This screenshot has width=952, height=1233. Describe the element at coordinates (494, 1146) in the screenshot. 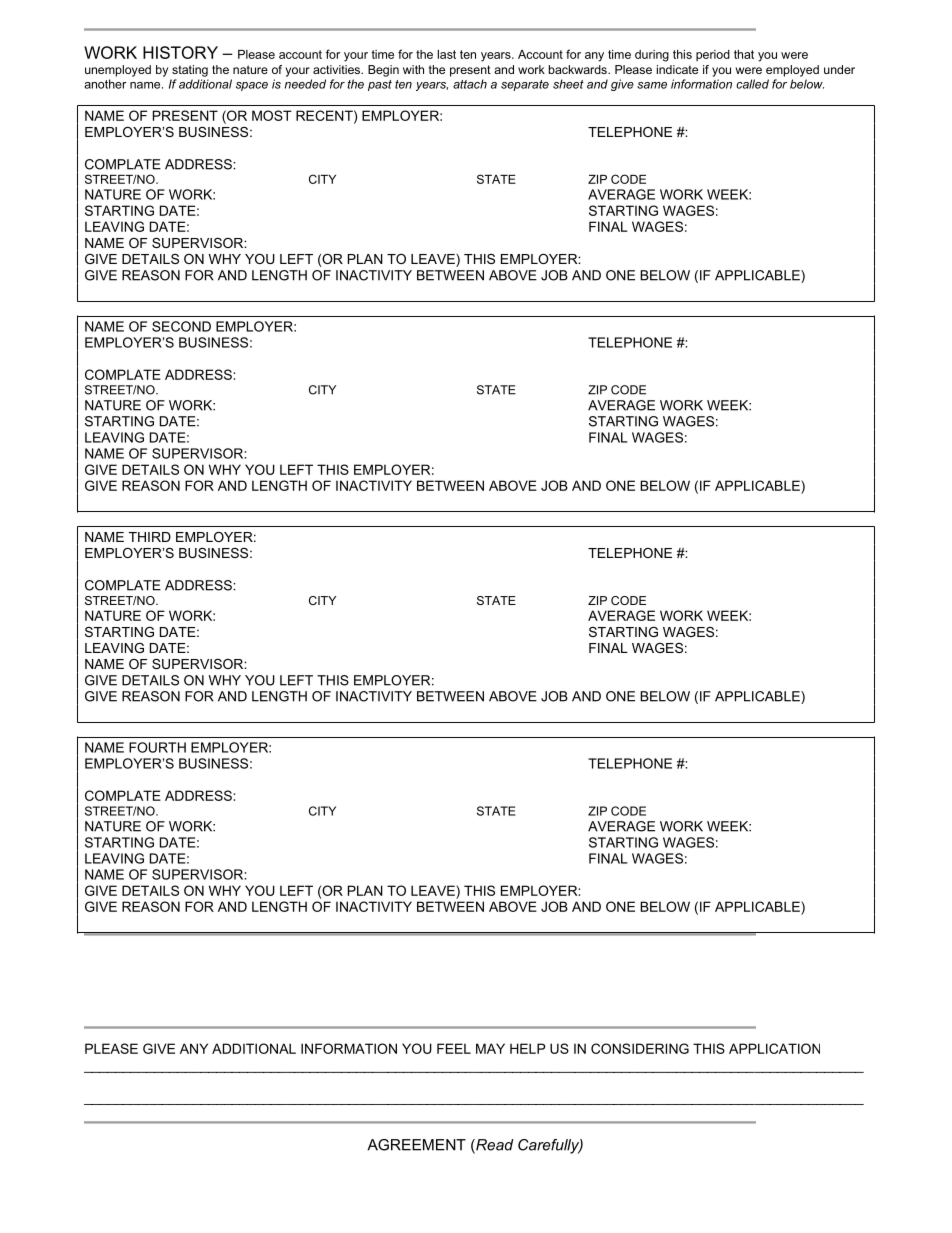

I see `Read` at that location.
